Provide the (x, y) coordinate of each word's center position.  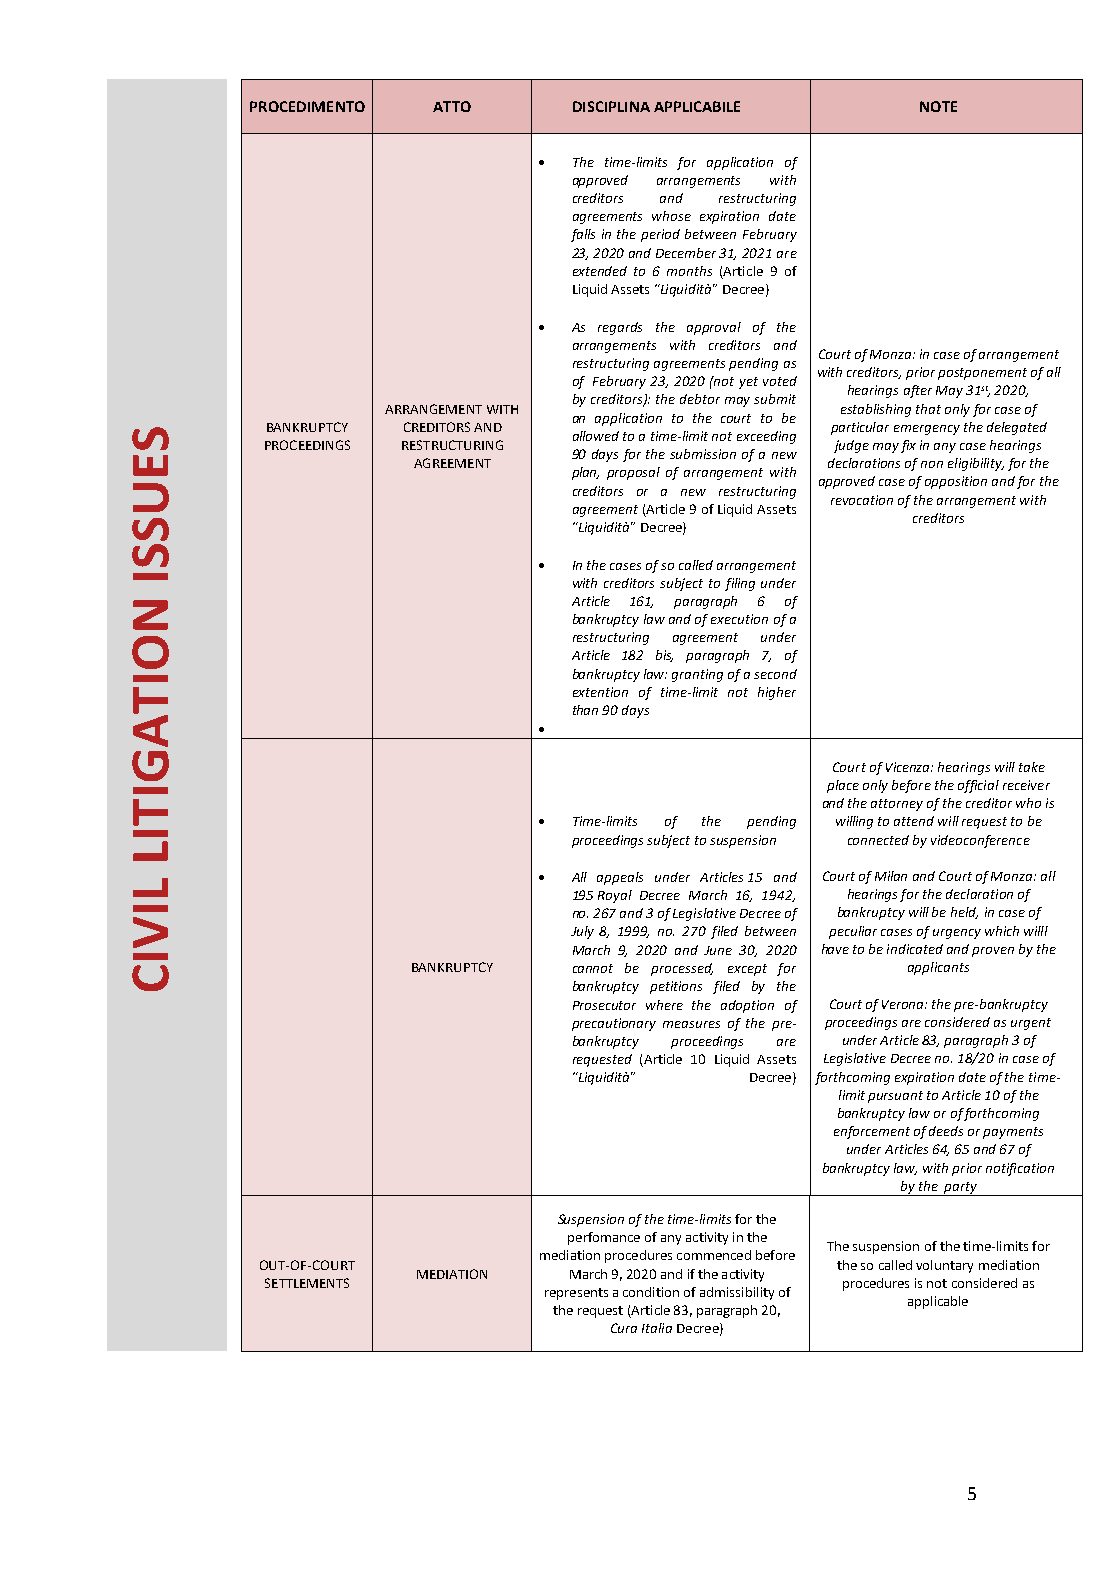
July (582, 932)
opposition (956, 482)
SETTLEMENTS (307, 1283)
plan (585, 473)
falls (583, 235)
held (964, 913)
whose (671, 216)
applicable (938, 1302)
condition (651, 1292)
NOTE (938, 106)
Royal (615, 896)
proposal (633, 473)
